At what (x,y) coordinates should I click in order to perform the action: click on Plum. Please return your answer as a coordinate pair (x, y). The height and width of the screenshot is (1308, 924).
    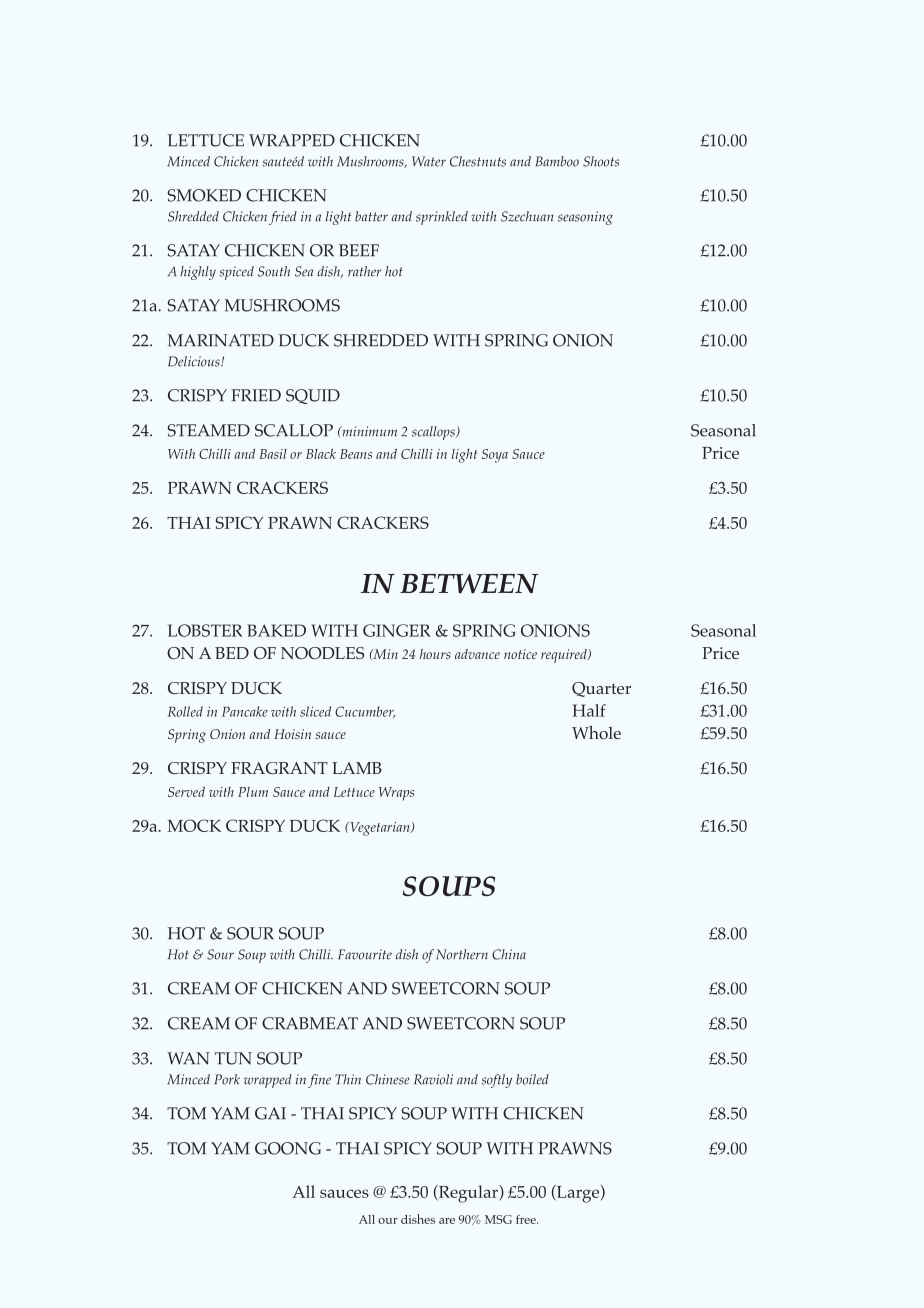
    Looking at the image, I should click on (253, 792).
